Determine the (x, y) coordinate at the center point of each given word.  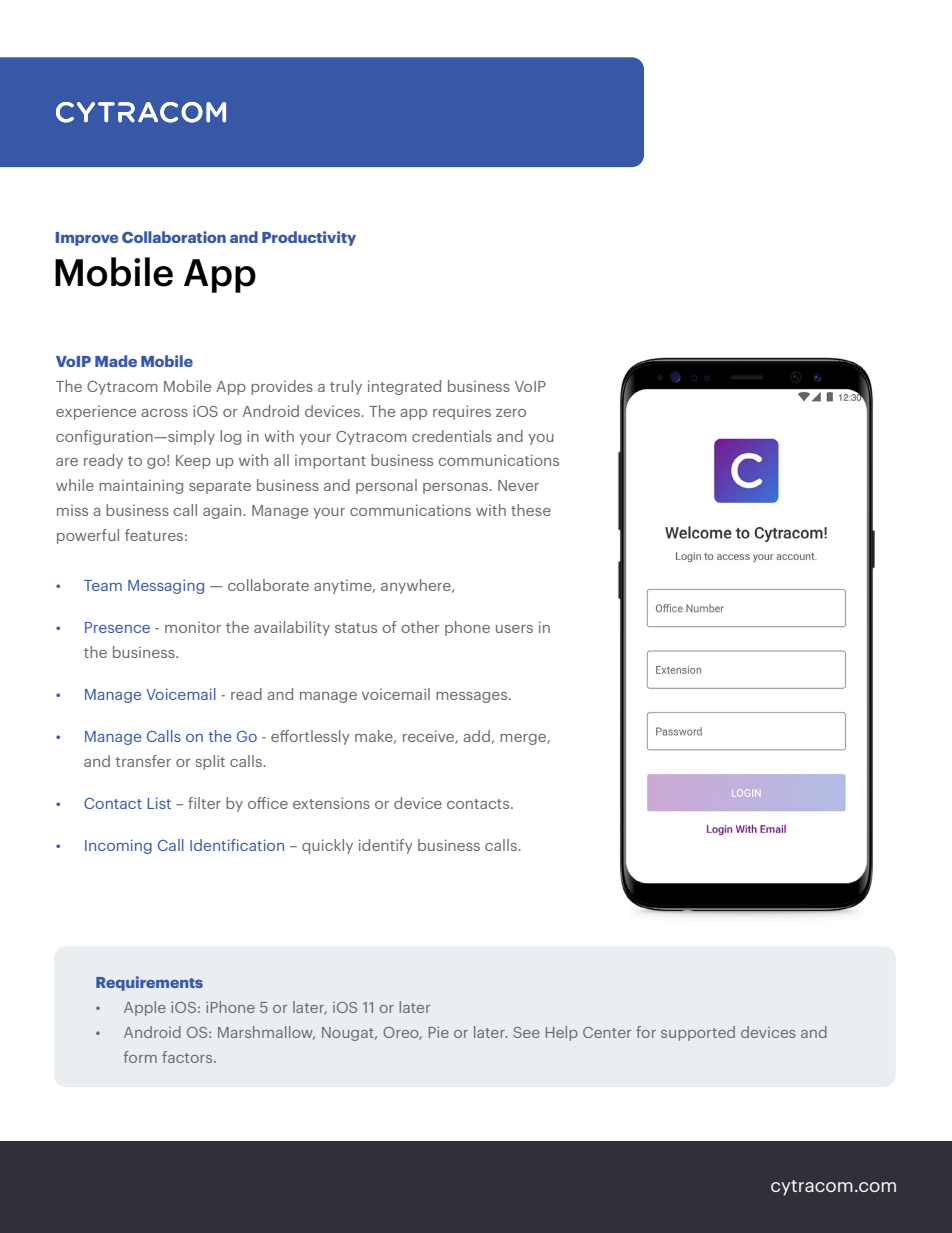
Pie (439, 1032)
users (514, 629)
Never (518, 485)
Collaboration (174, 237)
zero (511, 413)
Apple (145, 1008)
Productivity (309, 238)
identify (385, 846)
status (356, 628)
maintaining (141, 486)
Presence (117, 627)
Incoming (118, 846)
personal (386, 486)
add (476, 736)
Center (607, 1032)
